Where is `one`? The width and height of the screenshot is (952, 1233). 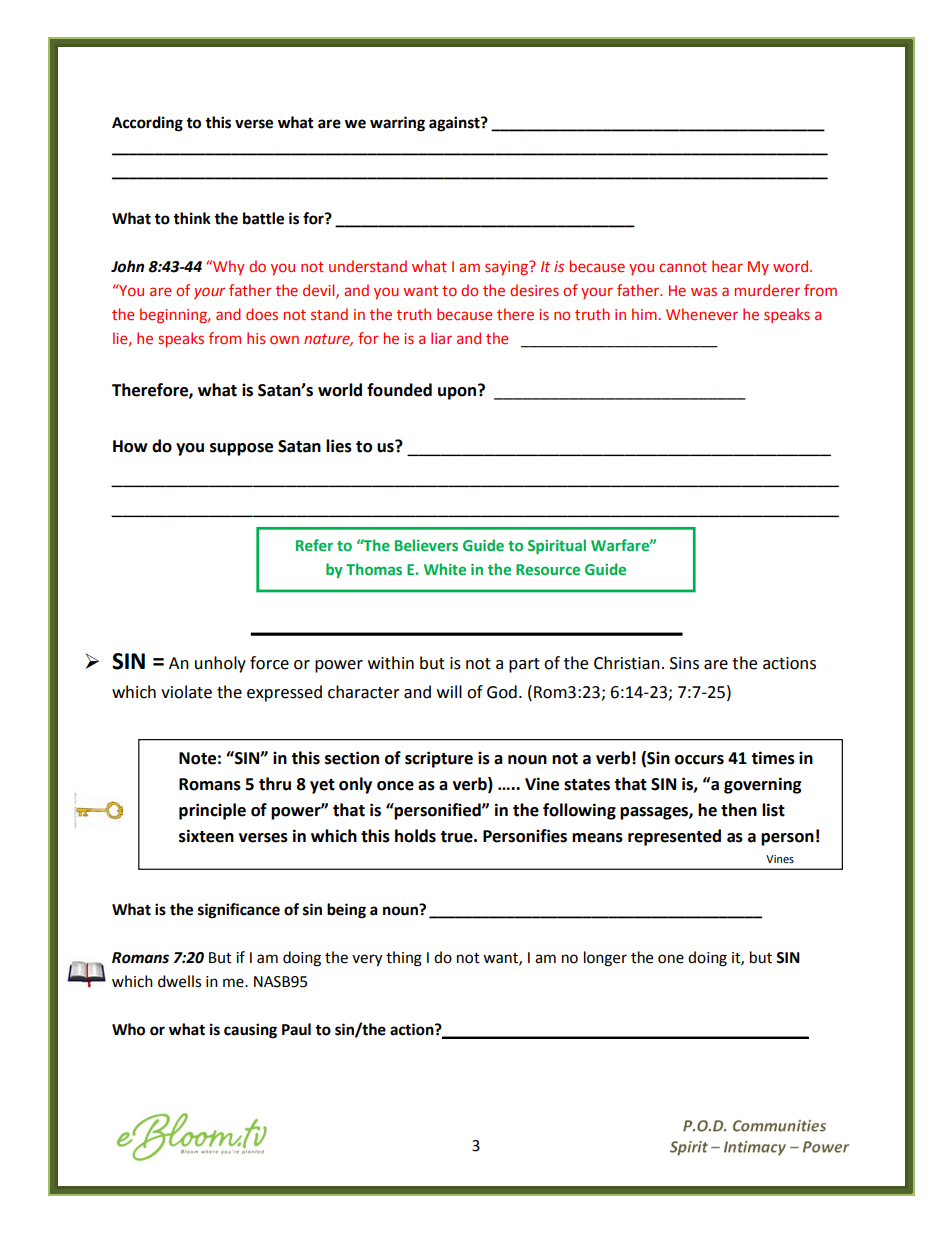
one is located at coordinates (671, 959).
